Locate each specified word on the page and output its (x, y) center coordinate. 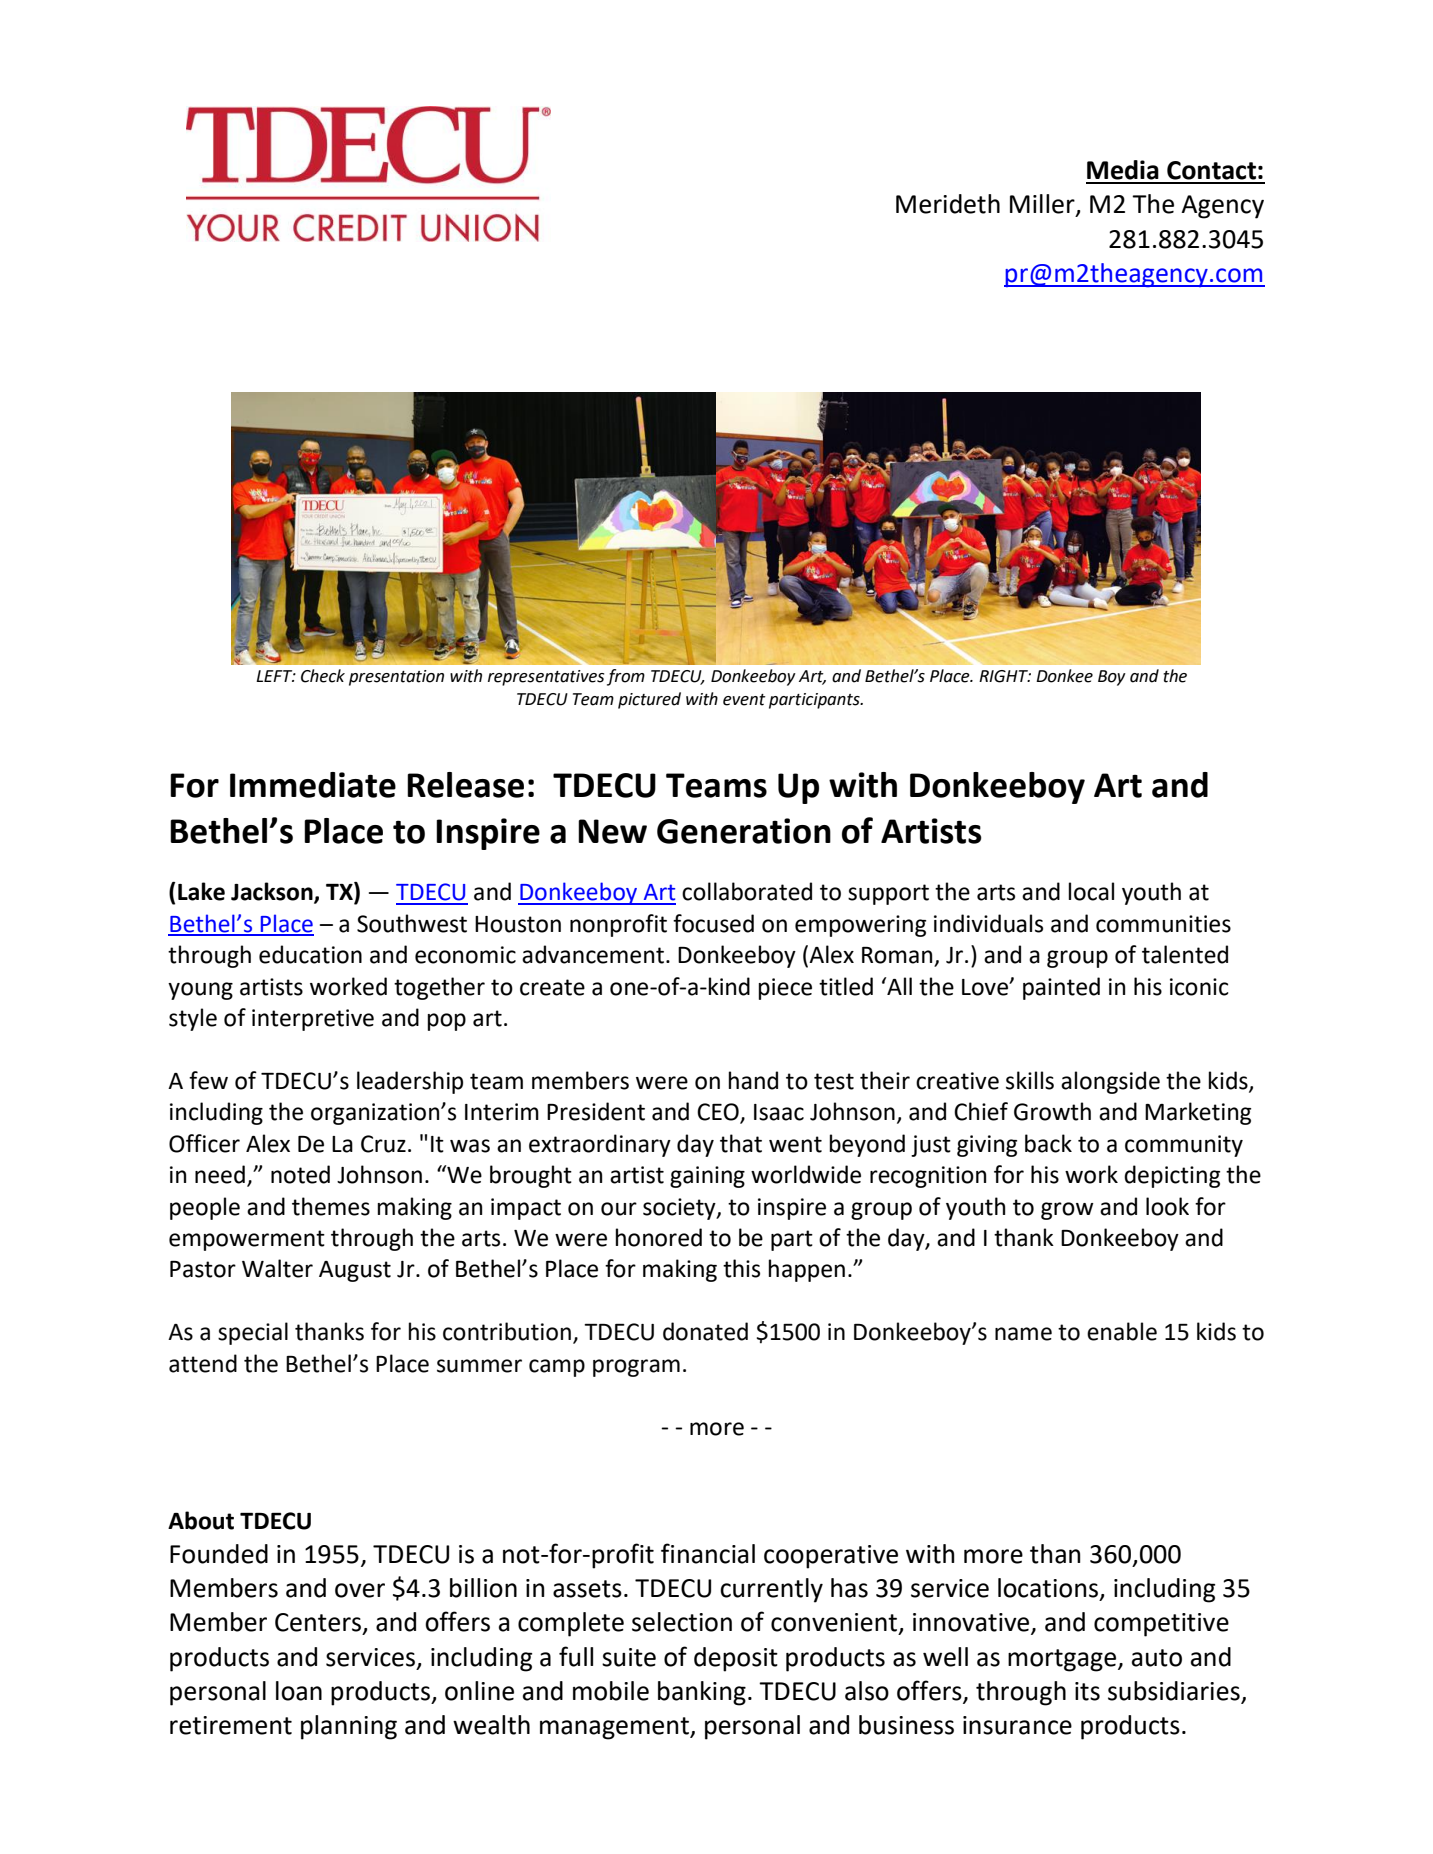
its (1087, 1691)
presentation (396, 678)
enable (1122, 1331)
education (310, 954)
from (626, 677)
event (744, 700)
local (1091, 891)
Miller (1043, 205)
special (253, 1333)
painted (1061, 988)
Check (323, 676)
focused (713, 923)
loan (299, 1691)
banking (702, 1693)
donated (705, 1331)
